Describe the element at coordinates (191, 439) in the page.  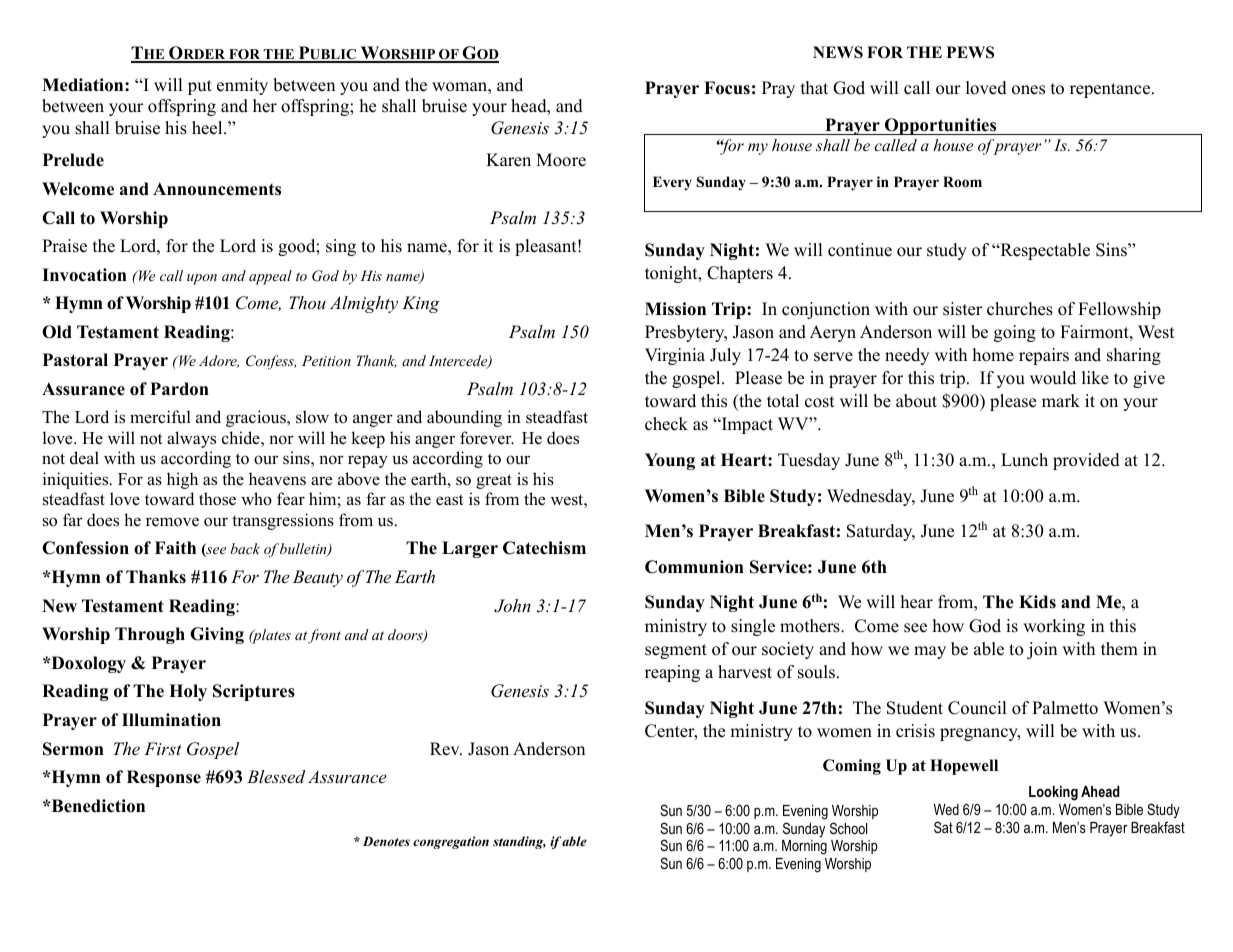
I see `always` at that location.
